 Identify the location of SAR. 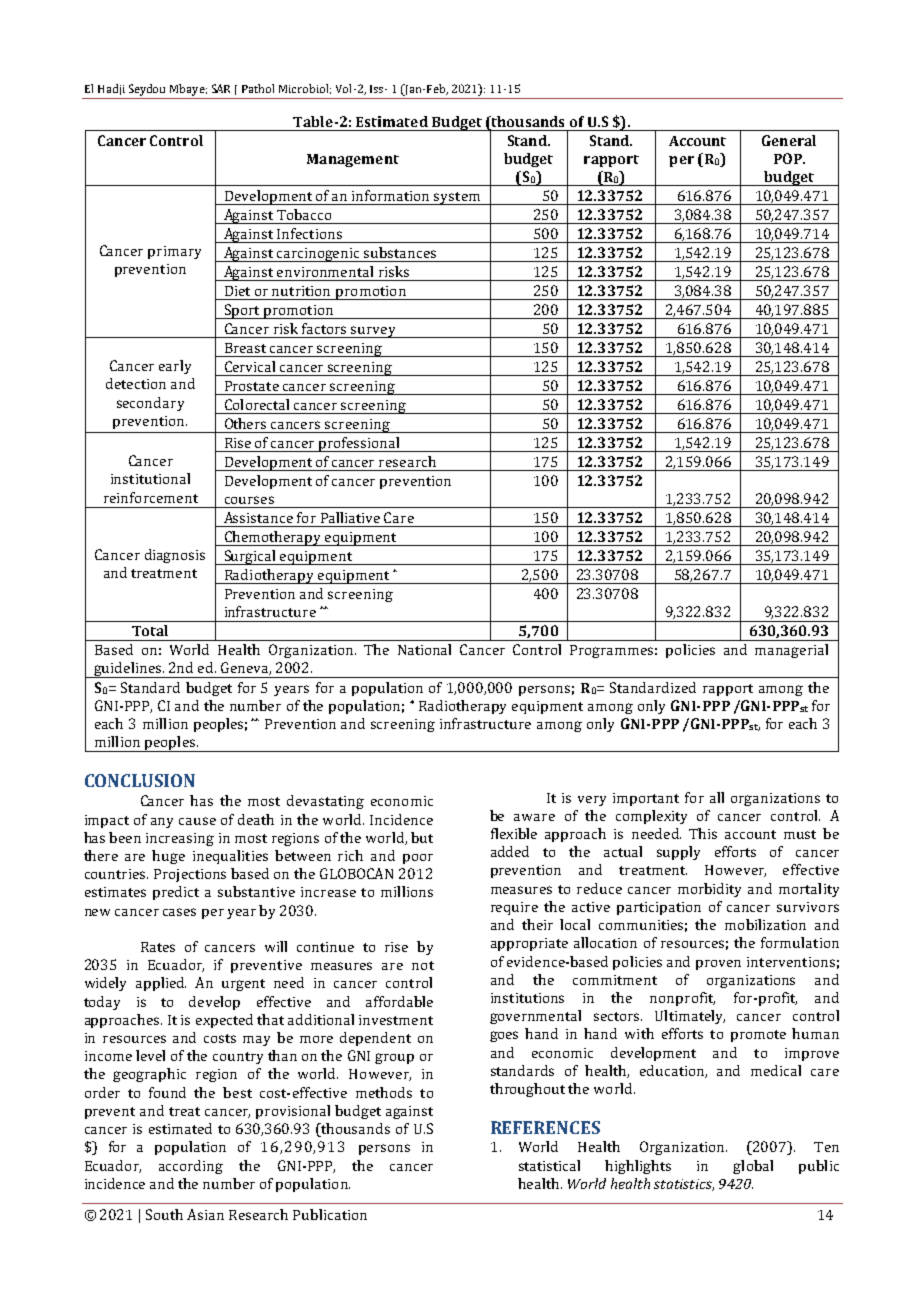
(221, 88).
